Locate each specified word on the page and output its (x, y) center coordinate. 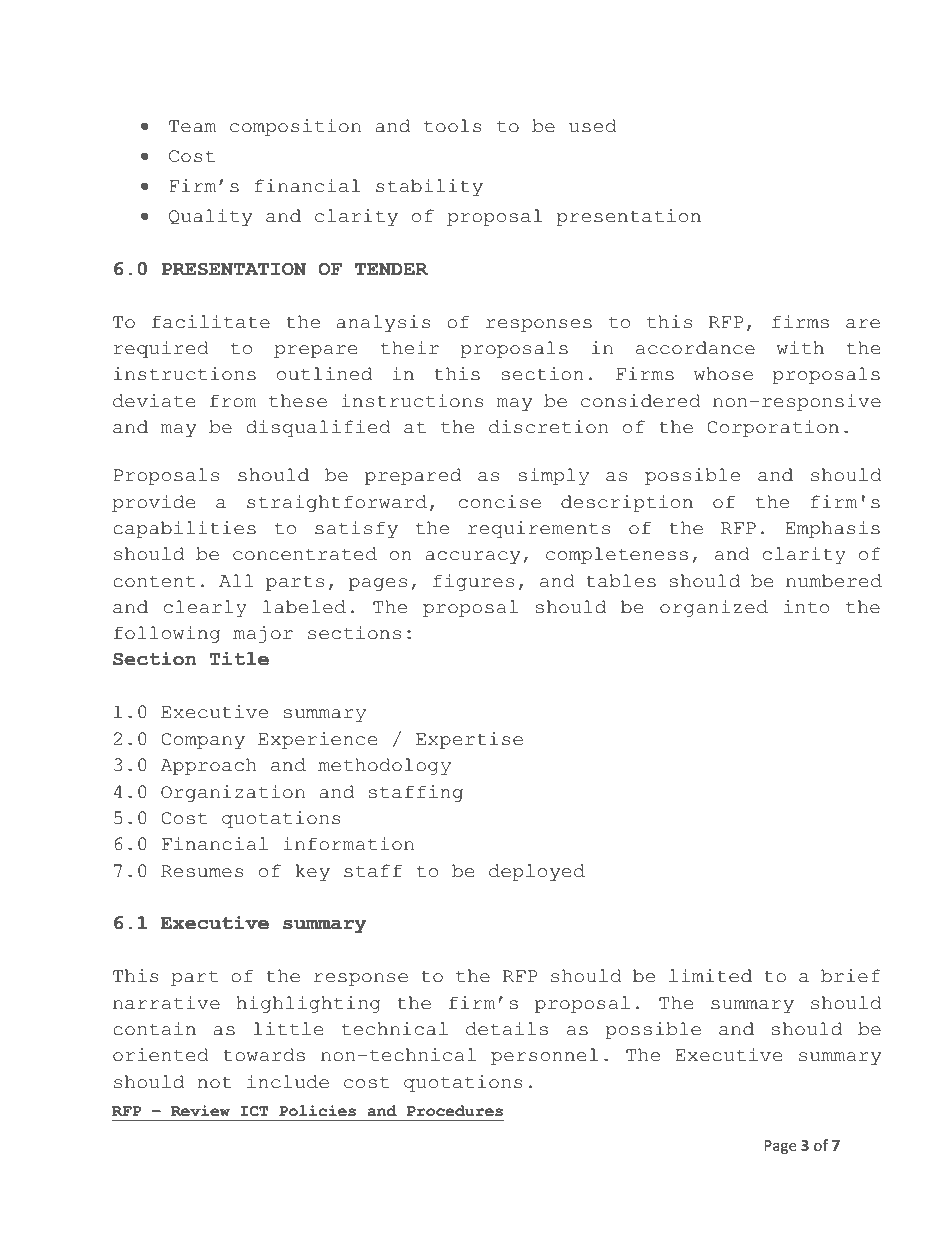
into (806, 607)
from (233, 401)
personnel (544, 1056)
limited (710, 976)
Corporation (773, 428)
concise (500, 502)
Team (192, 126)
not (215, 1082)
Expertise (469, 740)
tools (453, 126)
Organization (233, 793)
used (593, 126)
